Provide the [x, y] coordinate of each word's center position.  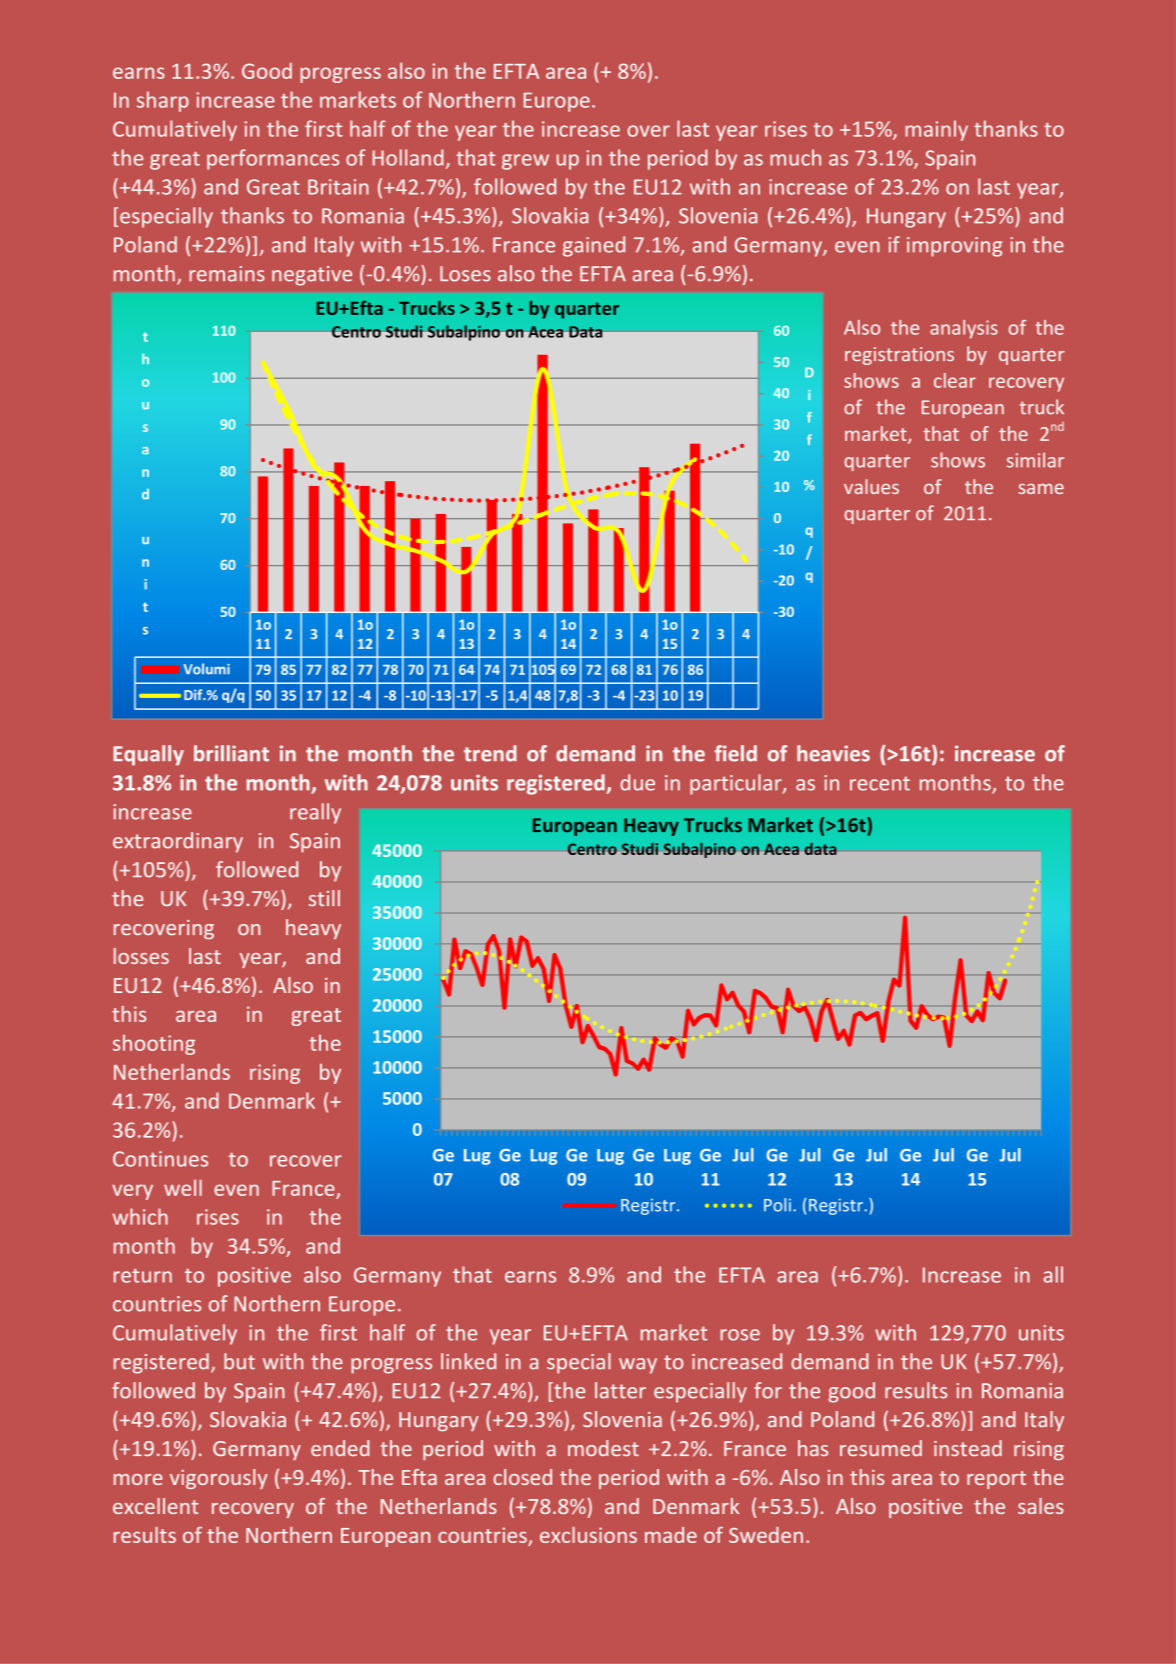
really [315, 813]
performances [273, 159]
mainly [936, 130]
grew [525, 162]
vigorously [219, 1479]
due [637, 782]
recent [880, 783]
